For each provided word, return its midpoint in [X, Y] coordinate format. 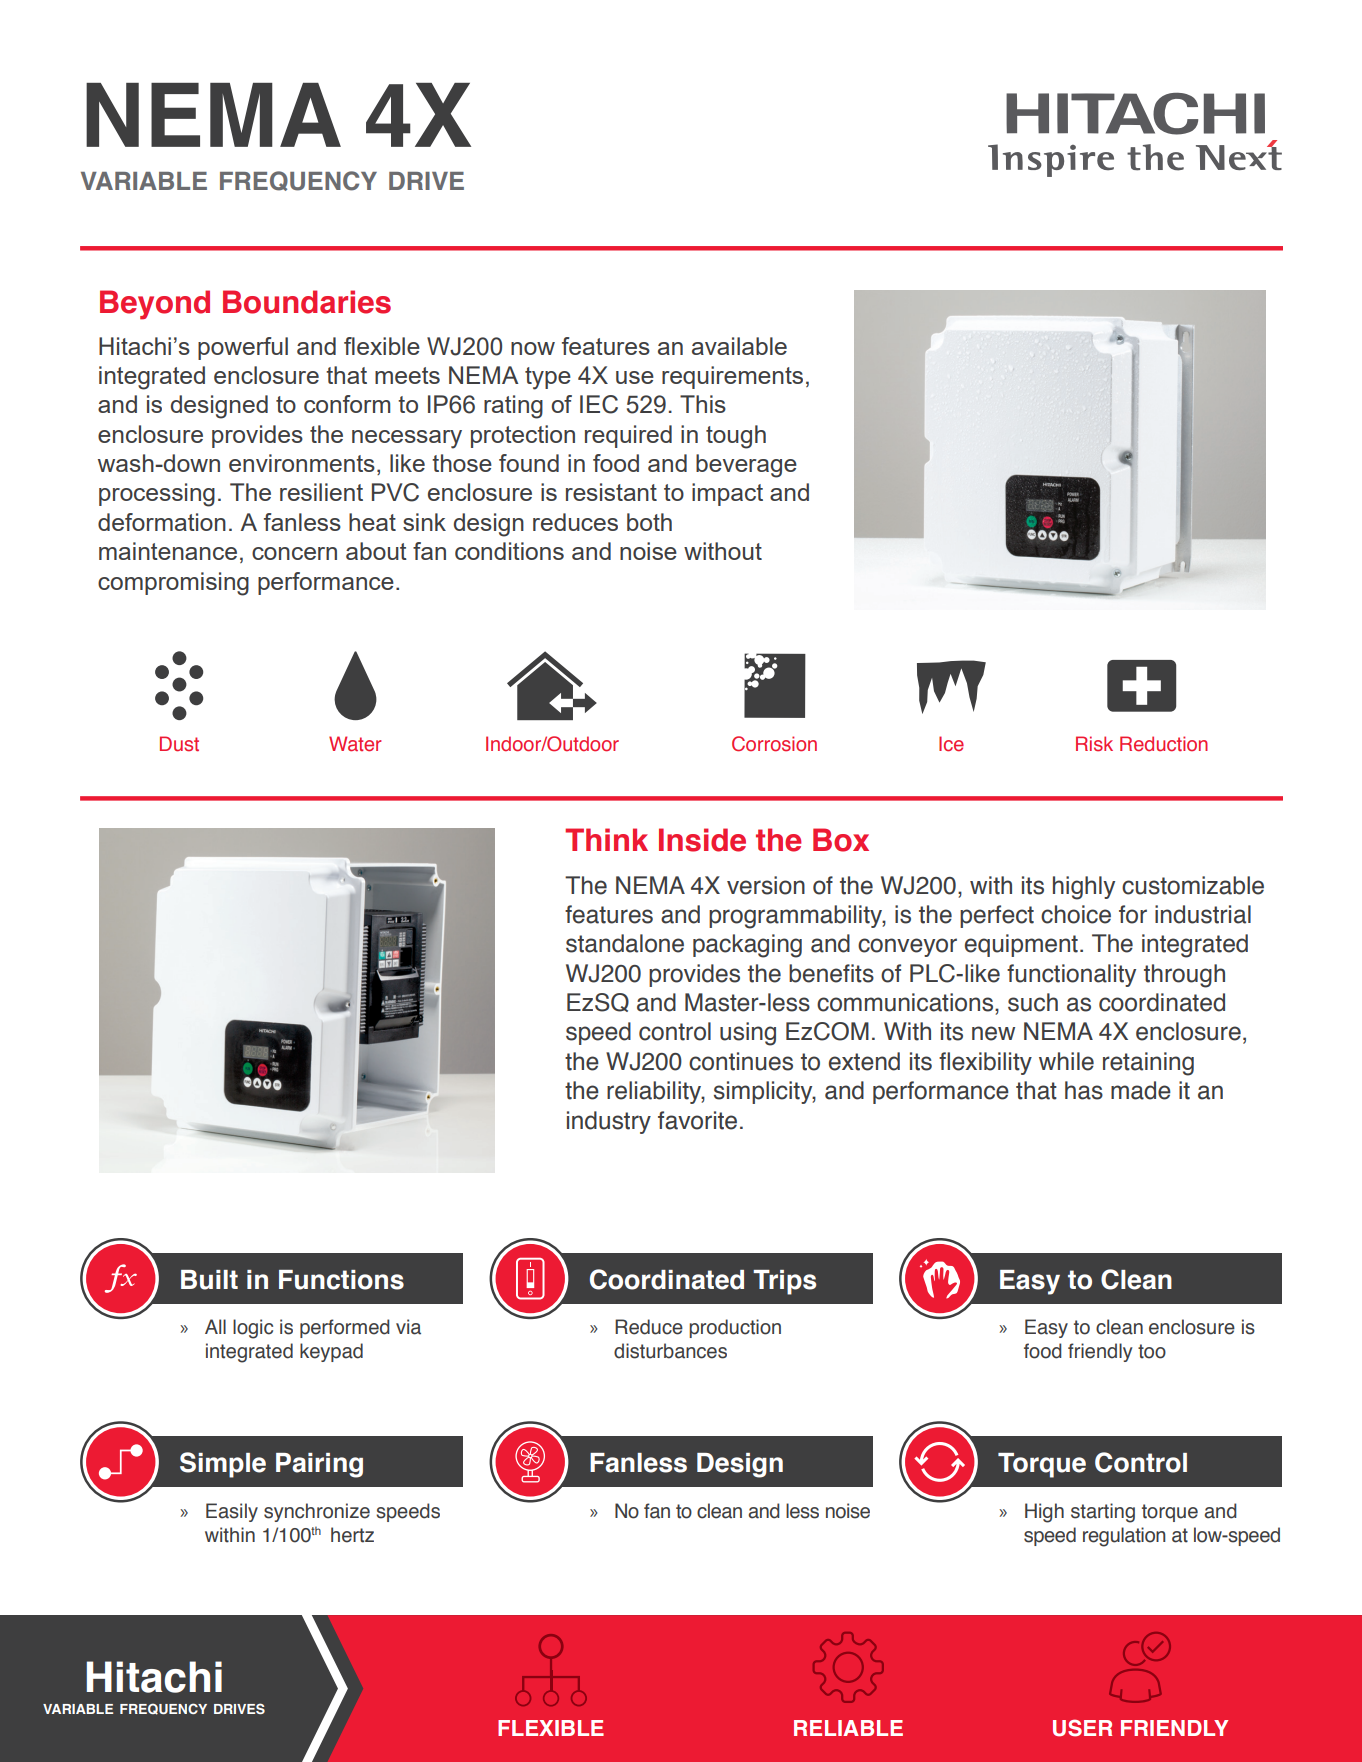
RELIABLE [848, 1728]
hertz [352, 1535]
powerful [243, 348]
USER [1082, 1728]
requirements [732, 377]
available [739, 346]
